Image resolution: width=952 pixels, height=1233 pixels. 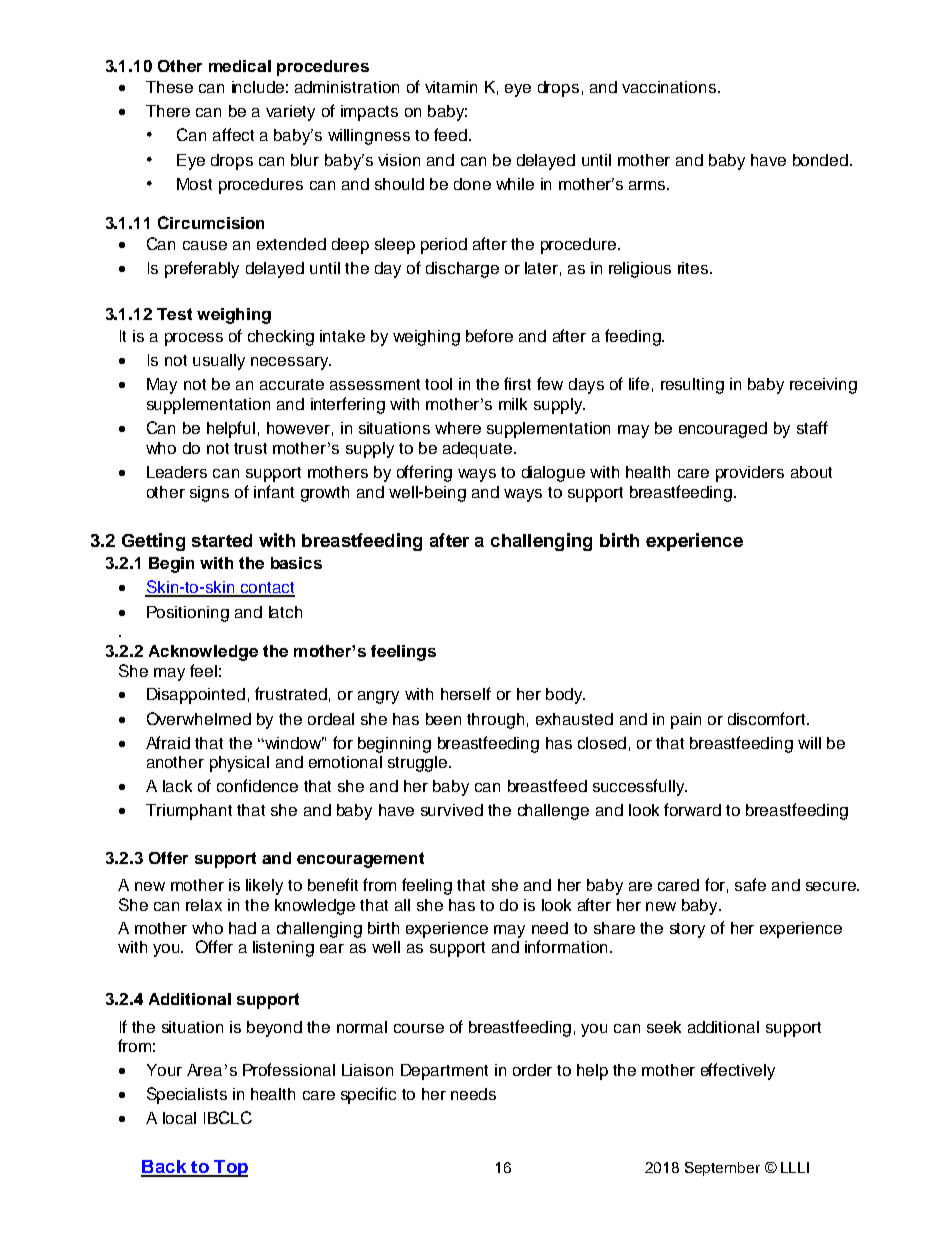 I want to click on herself, so click(x=466, y=693).
